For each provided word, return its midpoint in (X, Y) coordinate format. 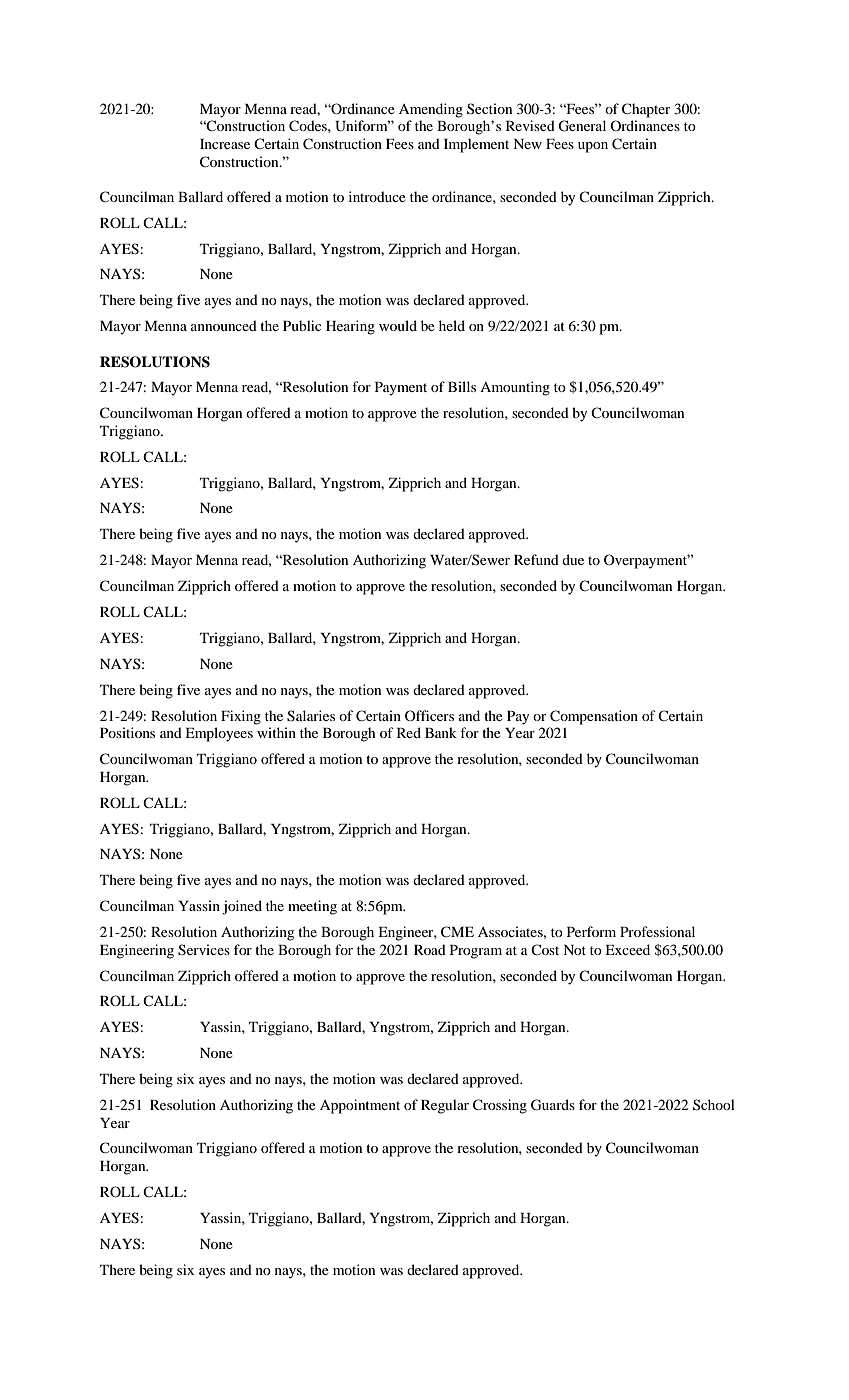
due (573, 559)
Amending (431, 110)
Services (204, 950)
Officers (429, 715)
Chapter (646, 110)
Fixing (241, 717)
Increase (225, 144)
